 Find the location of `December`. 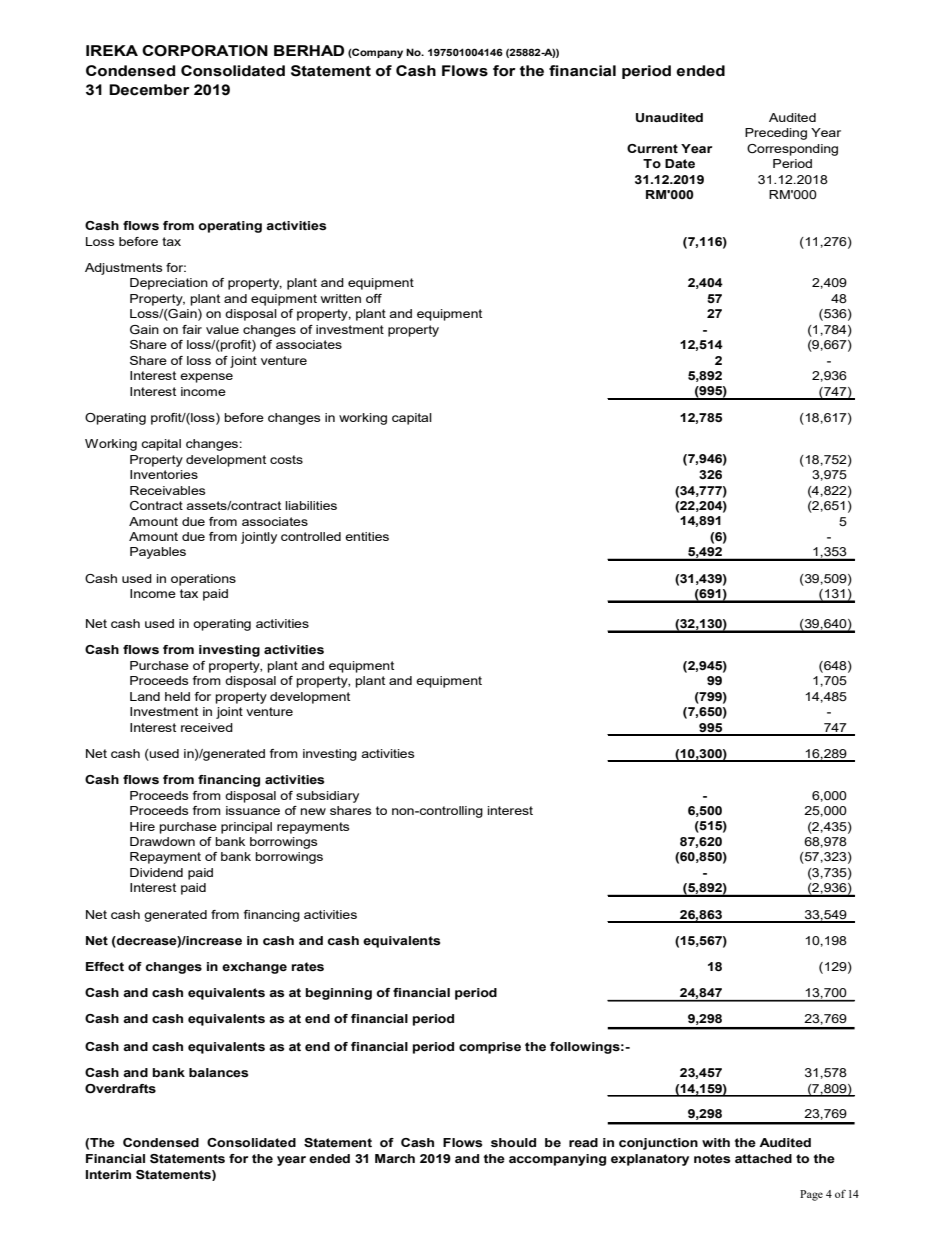

December is located at coordinates (149, 90).
